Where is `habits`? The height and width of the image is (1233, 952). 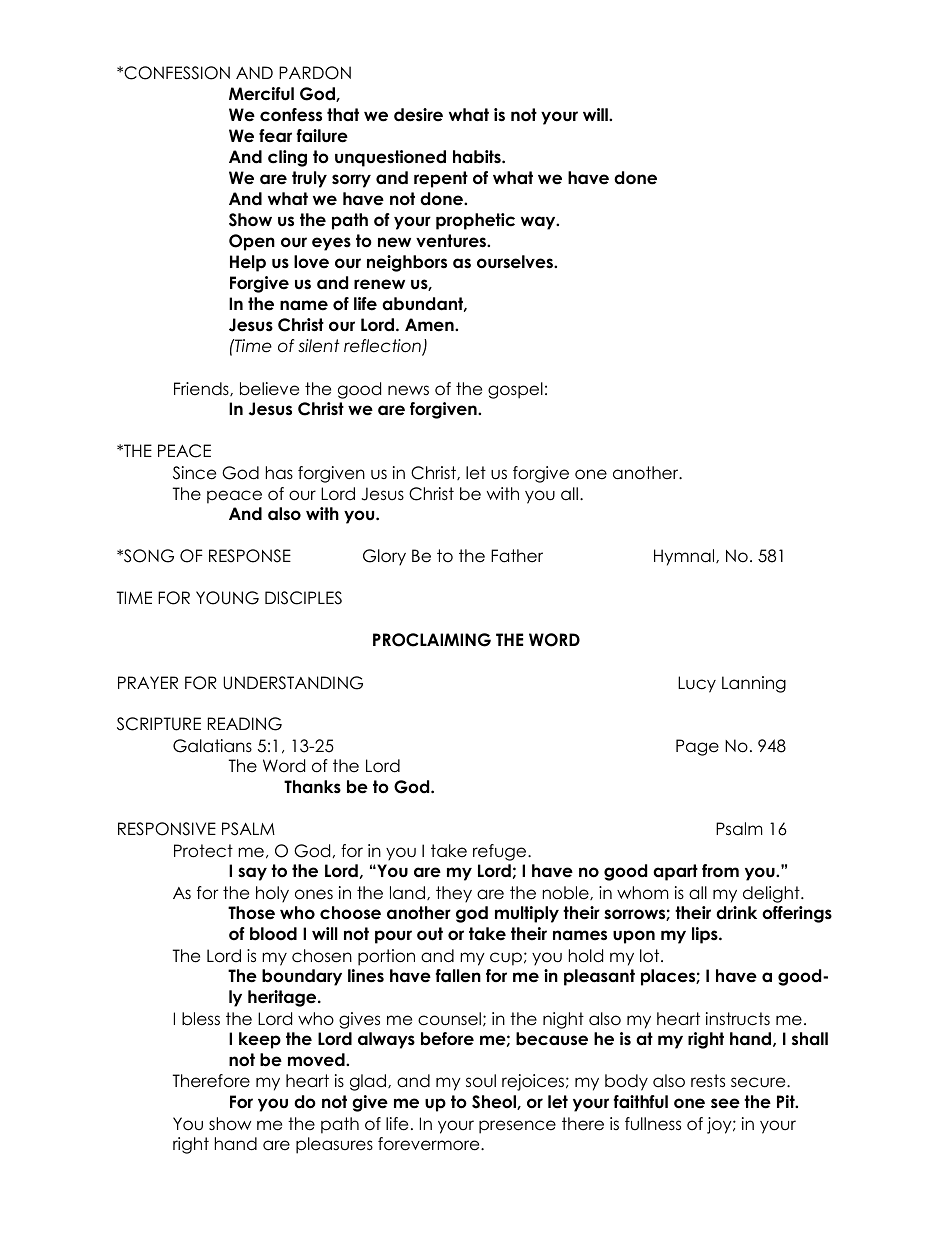 habits is located at coordinates (478, 157).
